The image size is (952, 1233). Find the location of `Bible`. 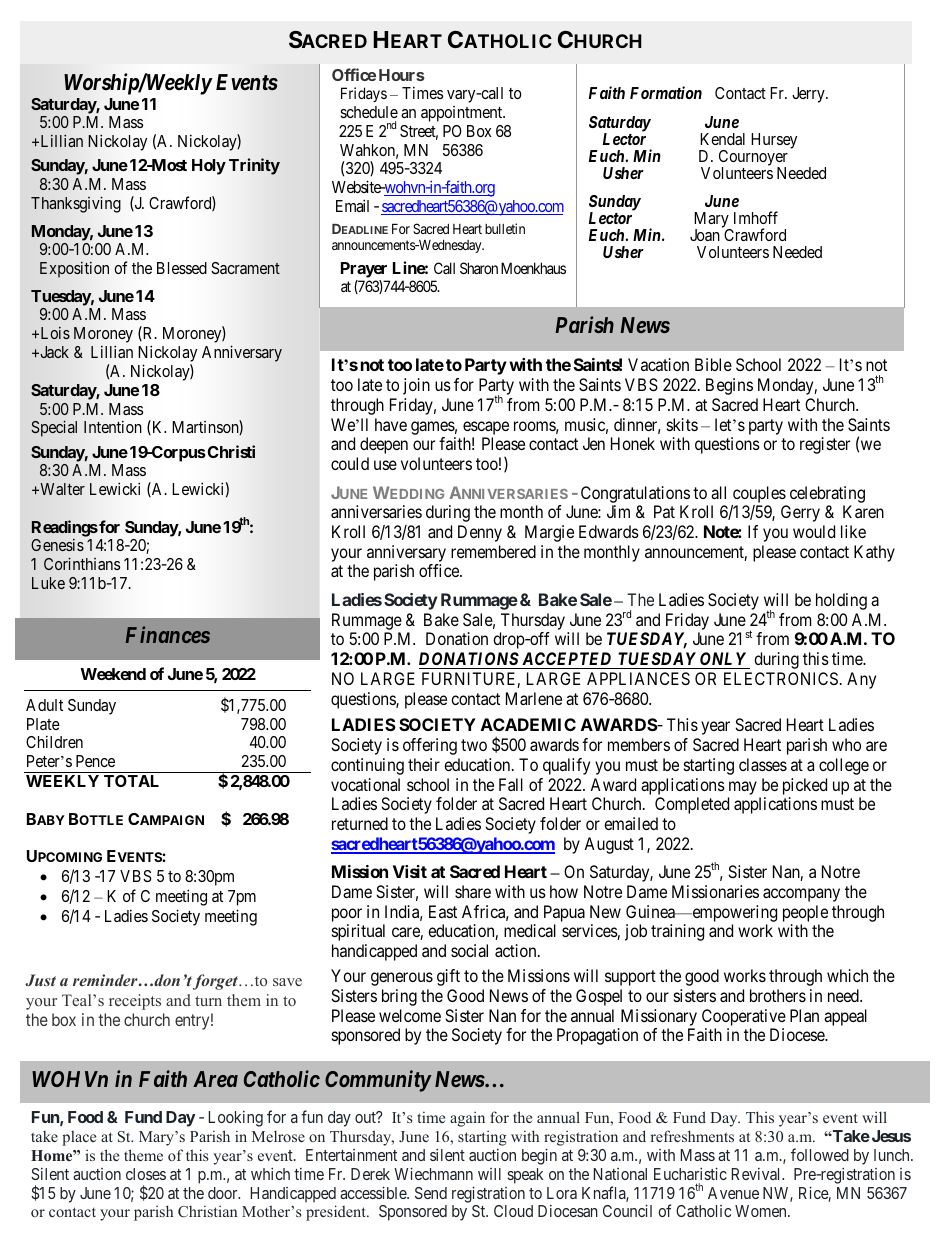

Bible is located at coordinates (713, 364).
